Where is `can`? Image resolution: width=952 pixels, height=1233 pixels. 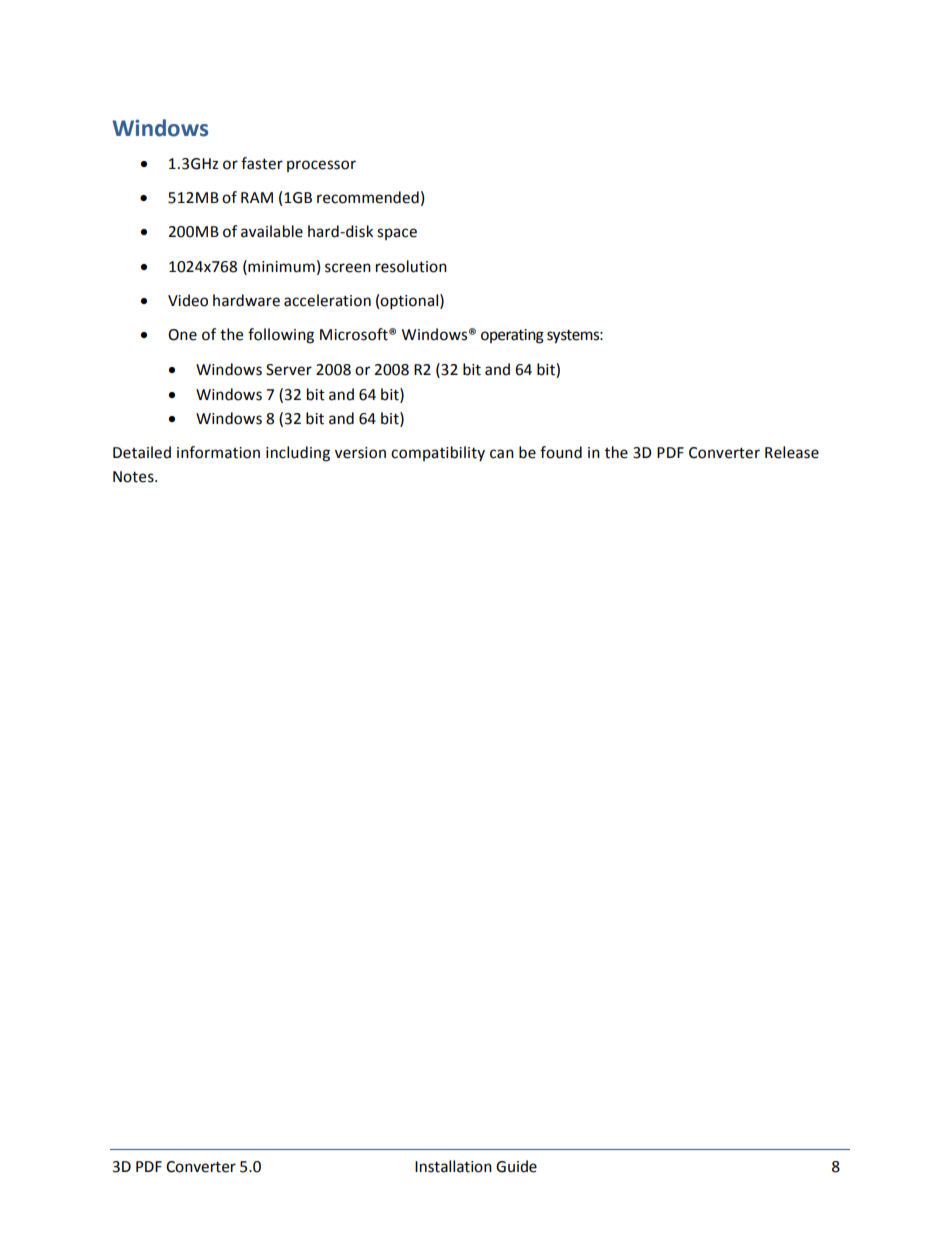 can is located at coordinates (502, 454).
